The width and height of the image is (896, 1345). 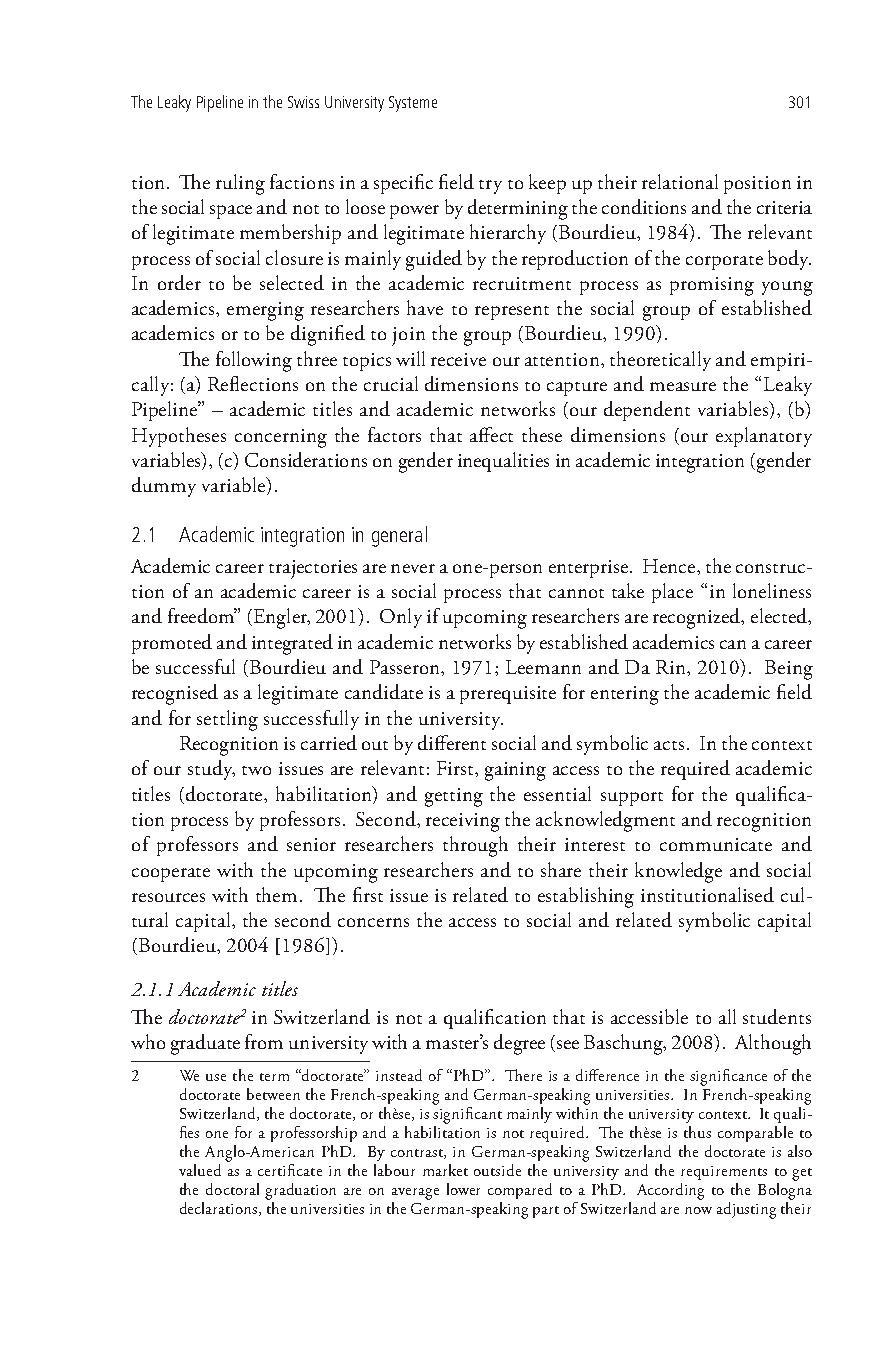 What do you see at coordinates (164, 487) in the image?
I see `dummy` at bounding box center [164, 487].
